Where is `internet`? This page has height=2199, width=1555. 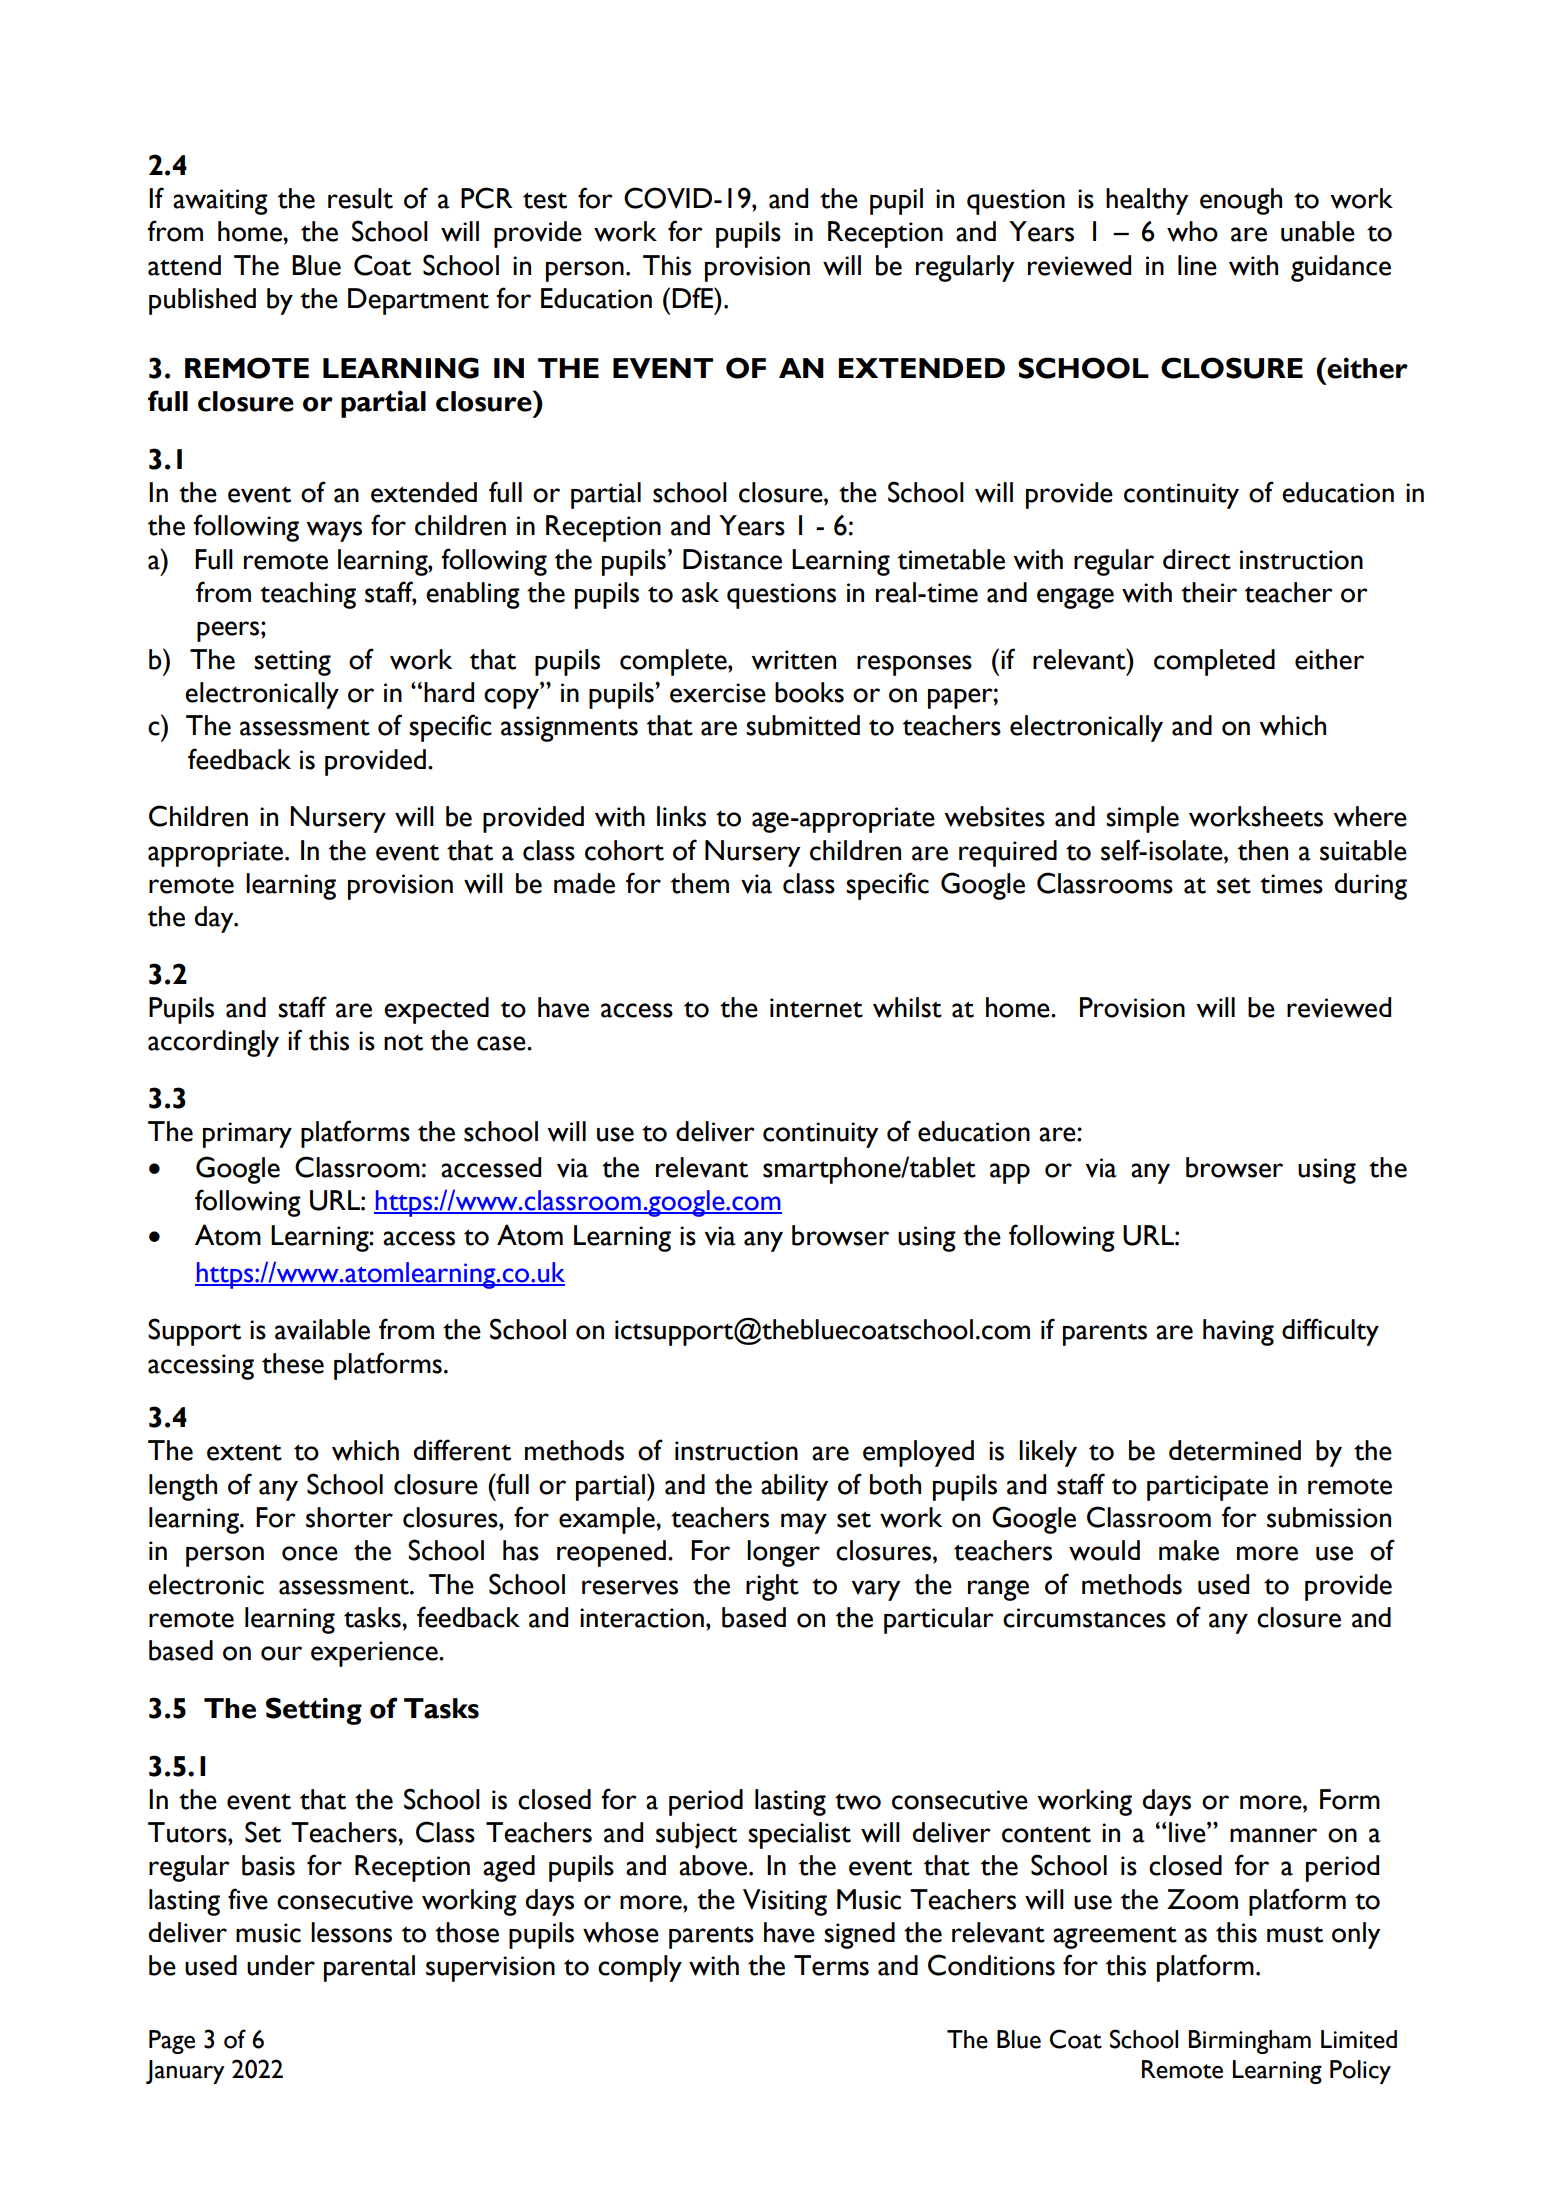
internet is located at coordinates (816, 1008).
